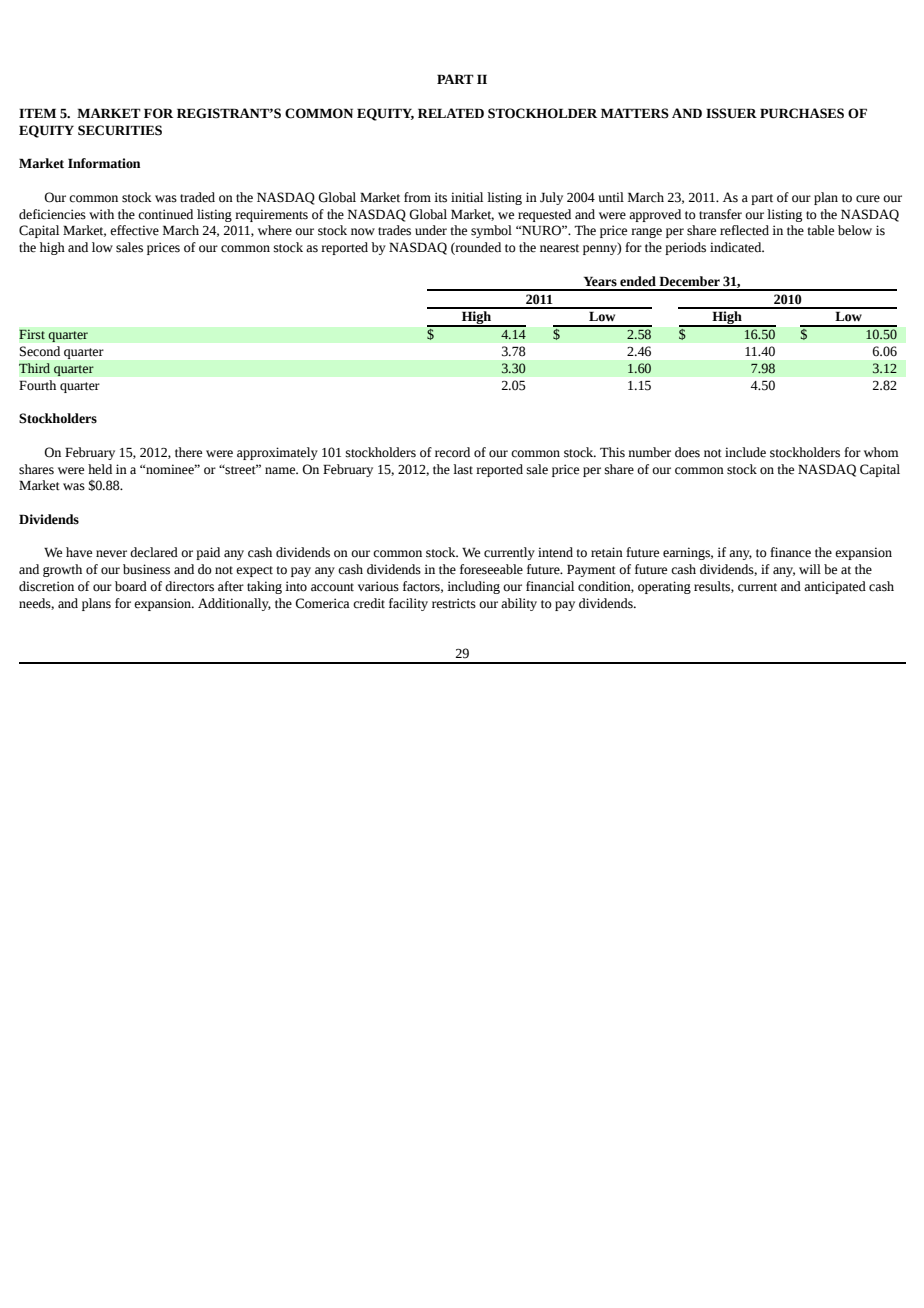 This image has height=1308, width=924. What do you see at coordinates (802, 113) in the image?
I see `PURCHASES` at bounding box center [802, 113].
